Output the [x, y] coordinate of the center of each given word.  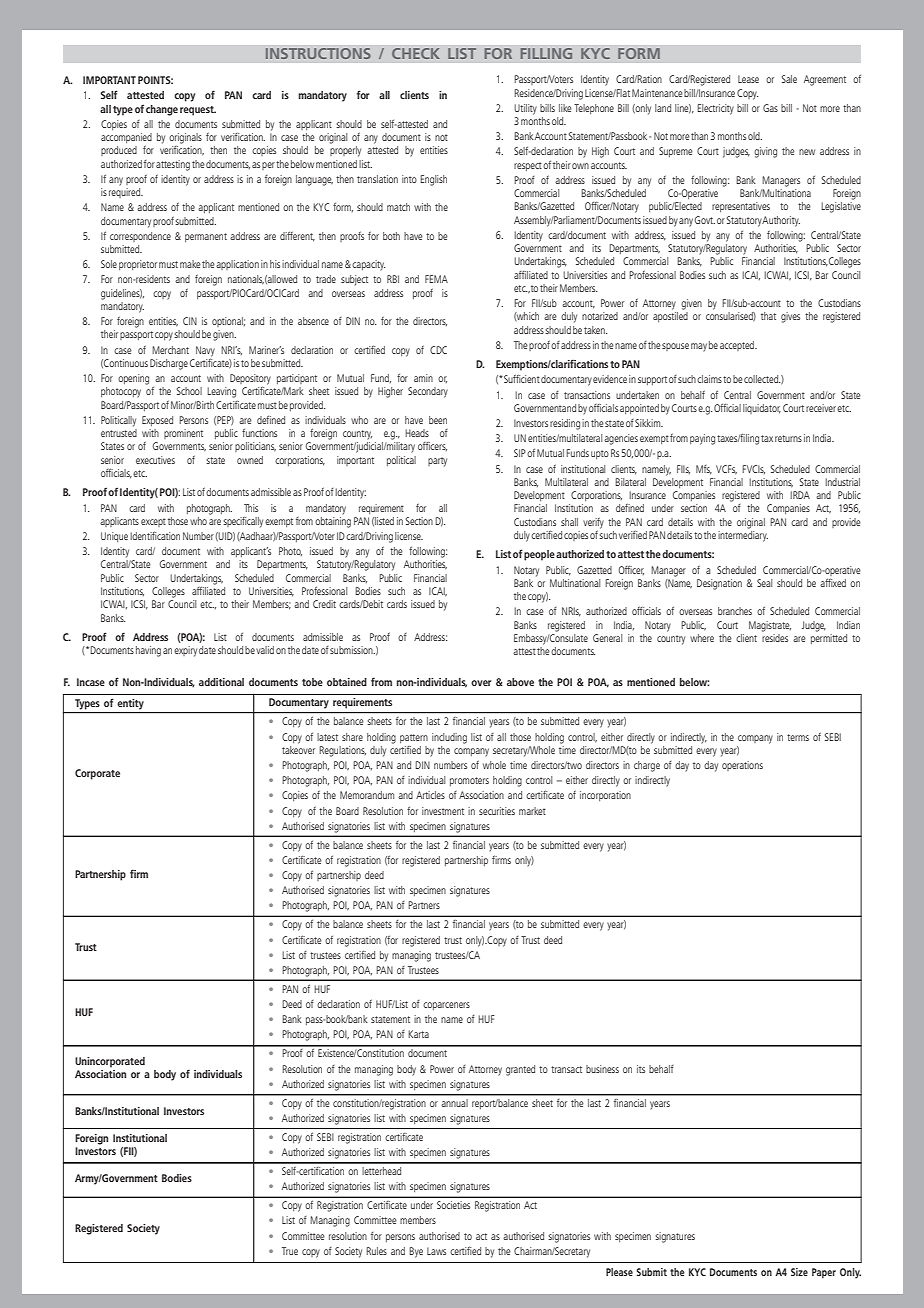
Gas [770, 108]
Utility [525, 109]
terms [798, 737]
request [198, 111]
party [437, 462]
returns [788, 438]
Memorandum [367, 795]
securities [497, 811]
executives [155, 460]
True [290, 1251]
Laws [436, 1251]
